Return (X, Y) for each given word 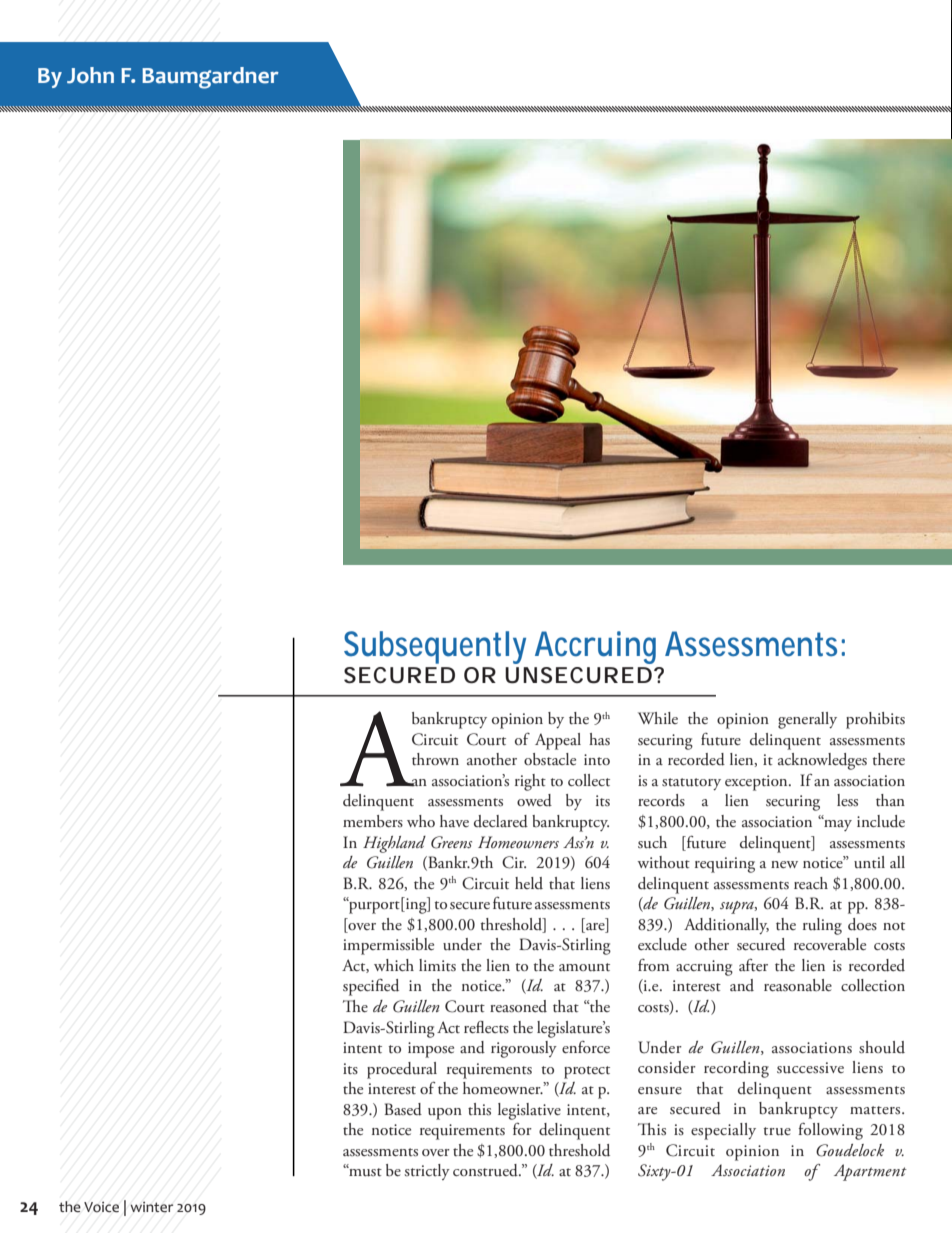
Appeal (558, 741)
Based (403, 1109)
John (90, 75)
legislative (529, 1111)
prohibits (875, 720)
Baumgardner (210, 78)
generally (807, 720)
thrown (435, 759)
